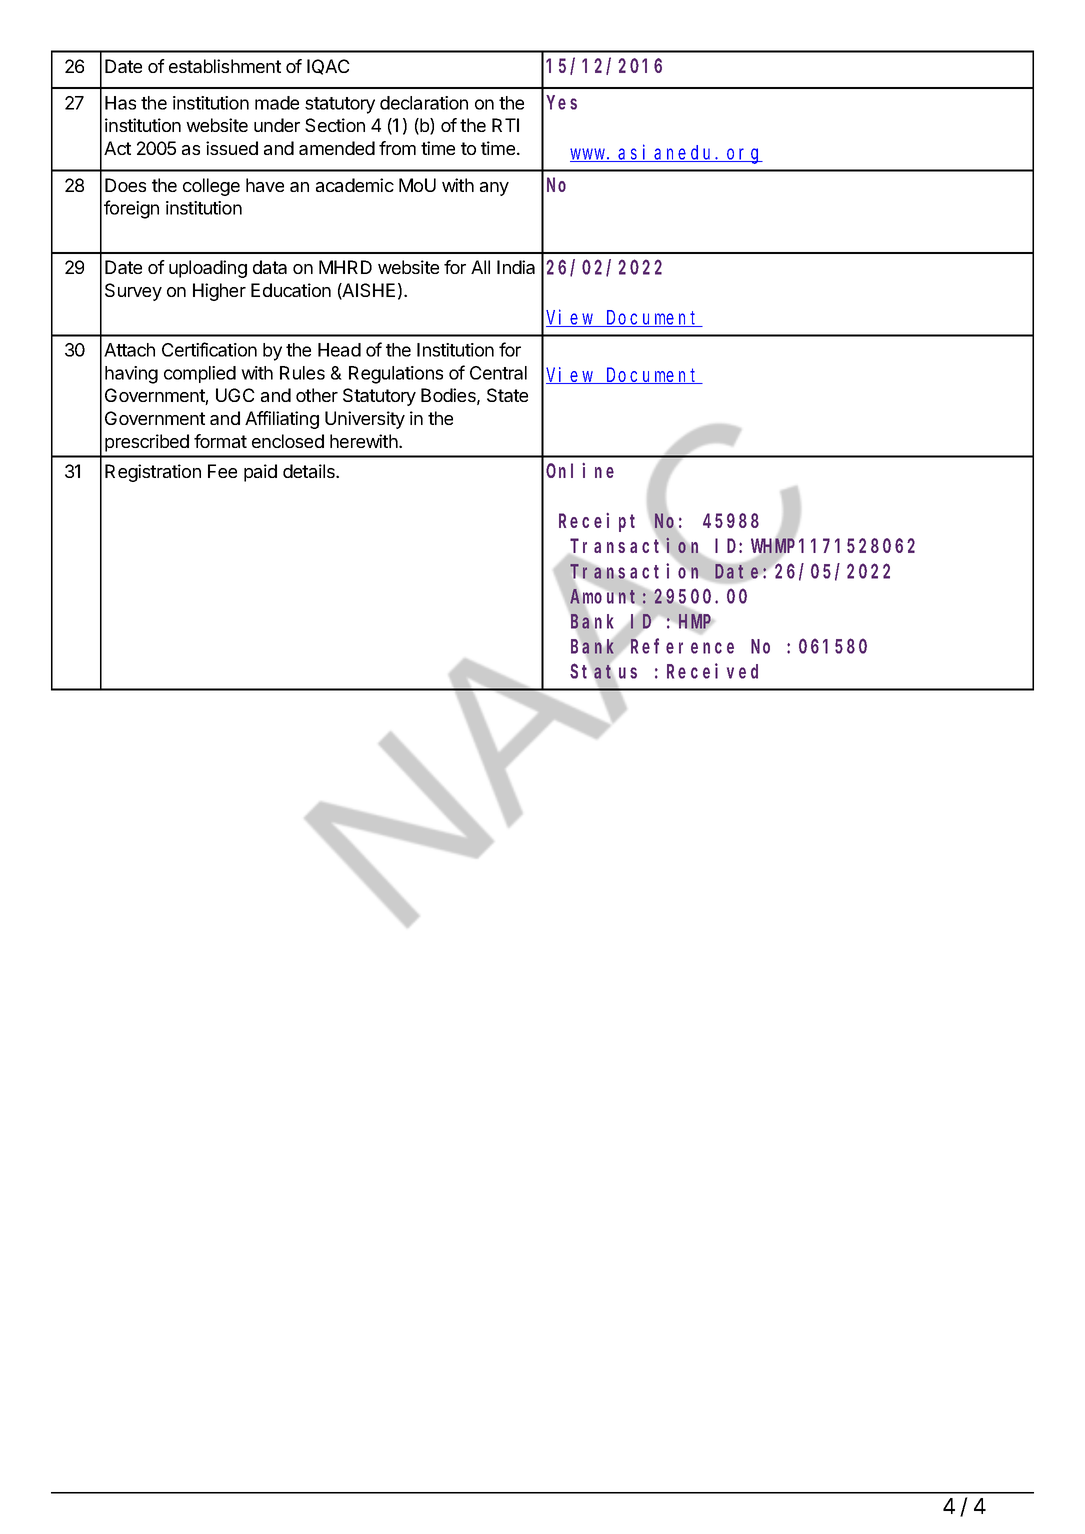 The height and width of the screenshot is (1534, 1085). I want to click on establishment, so click(225, 66).
